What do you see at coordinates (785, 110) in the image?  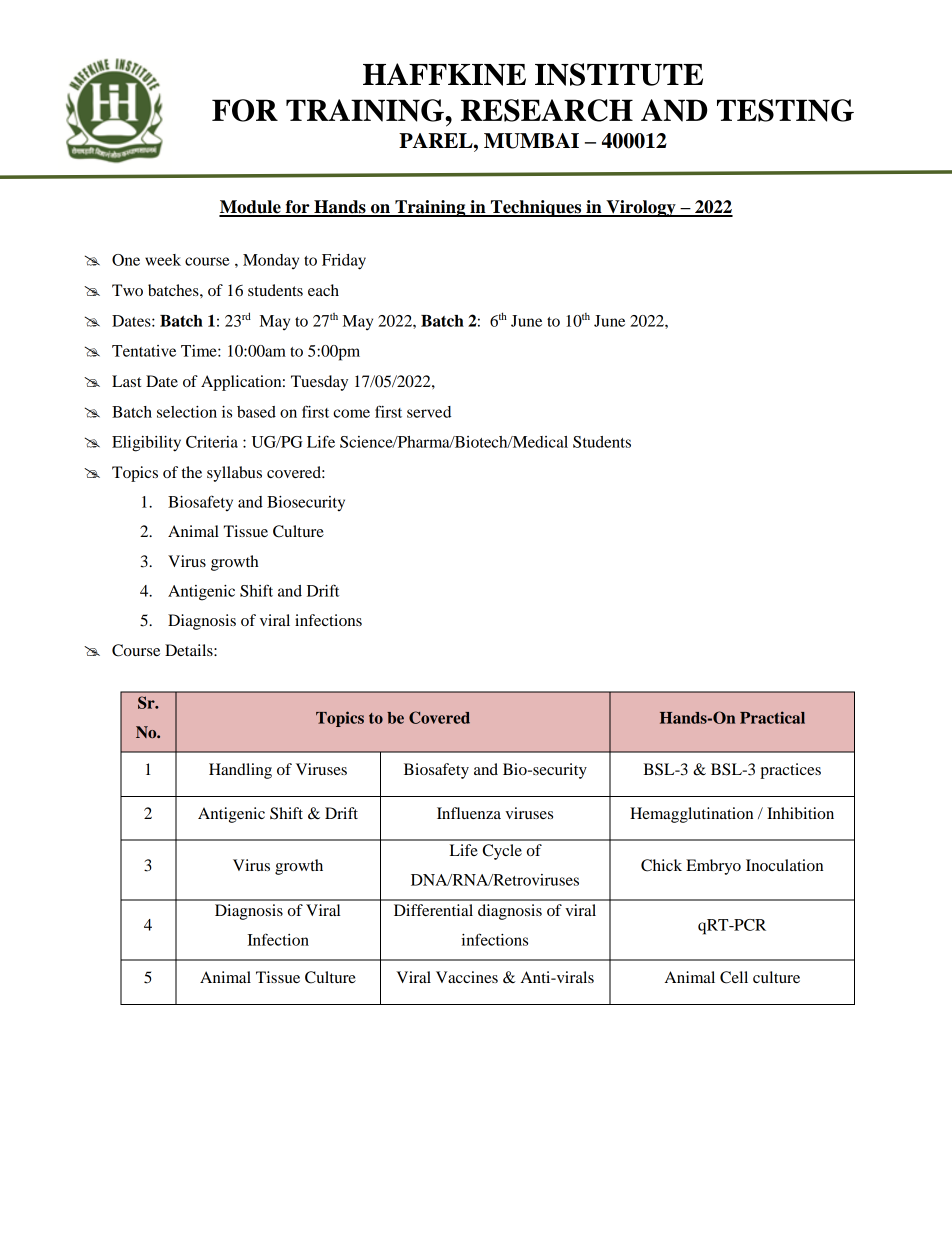 I see `TESTING` at bounding box center [785, 110].
